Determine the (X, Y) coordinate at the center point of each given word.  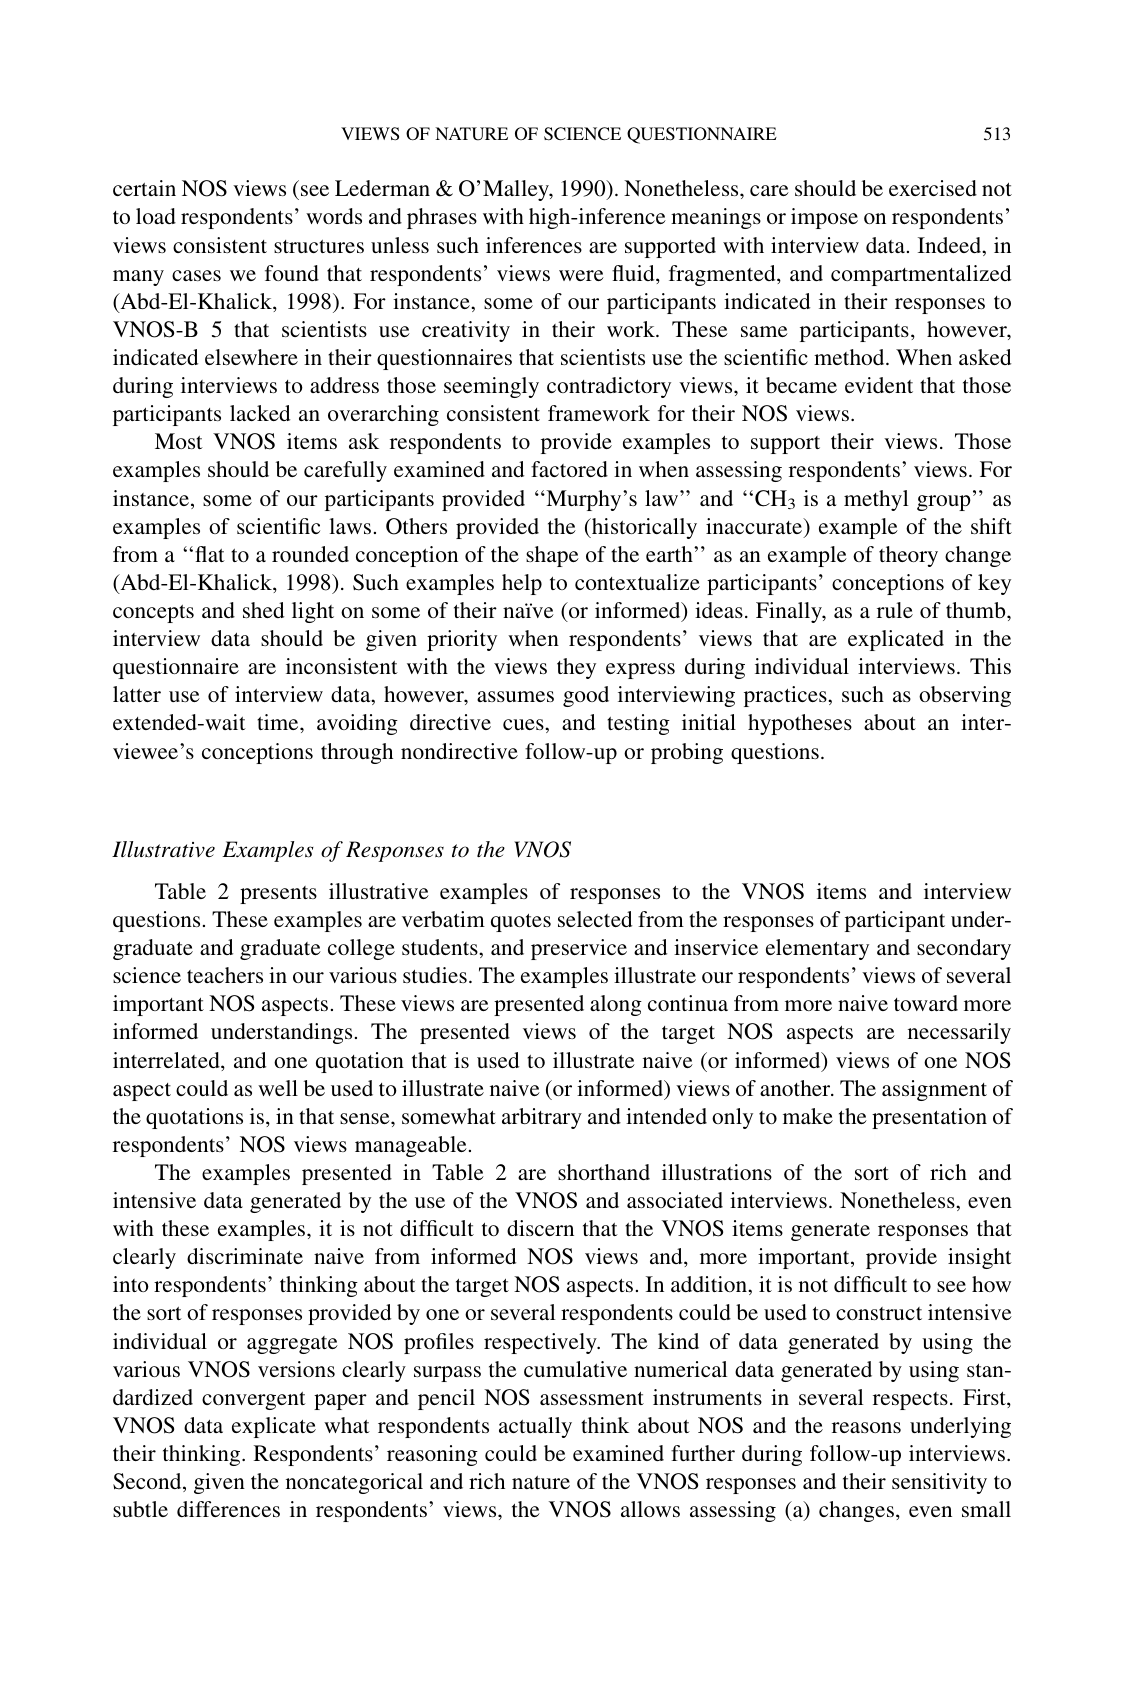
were (581, 275)
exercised (933, 188)
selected (595, 919)
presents (278, 895)
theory (908, 556)
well (278, 1088)
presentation (929, 1118)
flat (210, 554)
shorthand (604, 1172)
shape (552, 556)
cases (196, 275)
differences (228, 1509)
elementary (817, 949)
